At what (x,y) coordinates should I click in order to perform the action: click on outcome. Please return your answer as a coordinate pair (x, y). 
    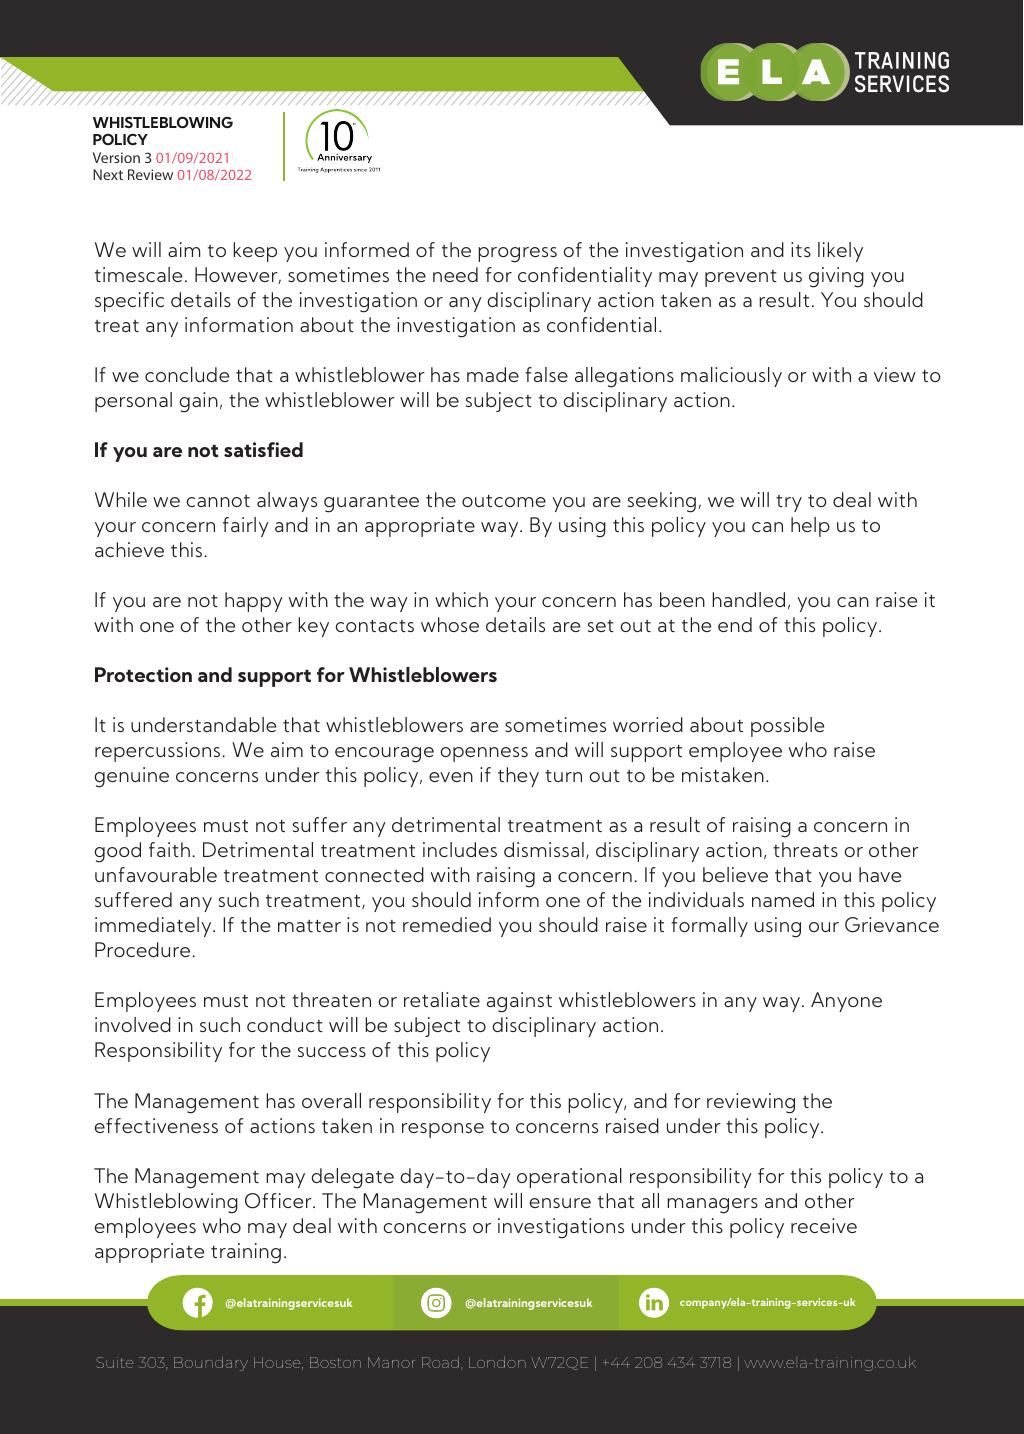
    Looking at the image, I should click on (504, 500).
